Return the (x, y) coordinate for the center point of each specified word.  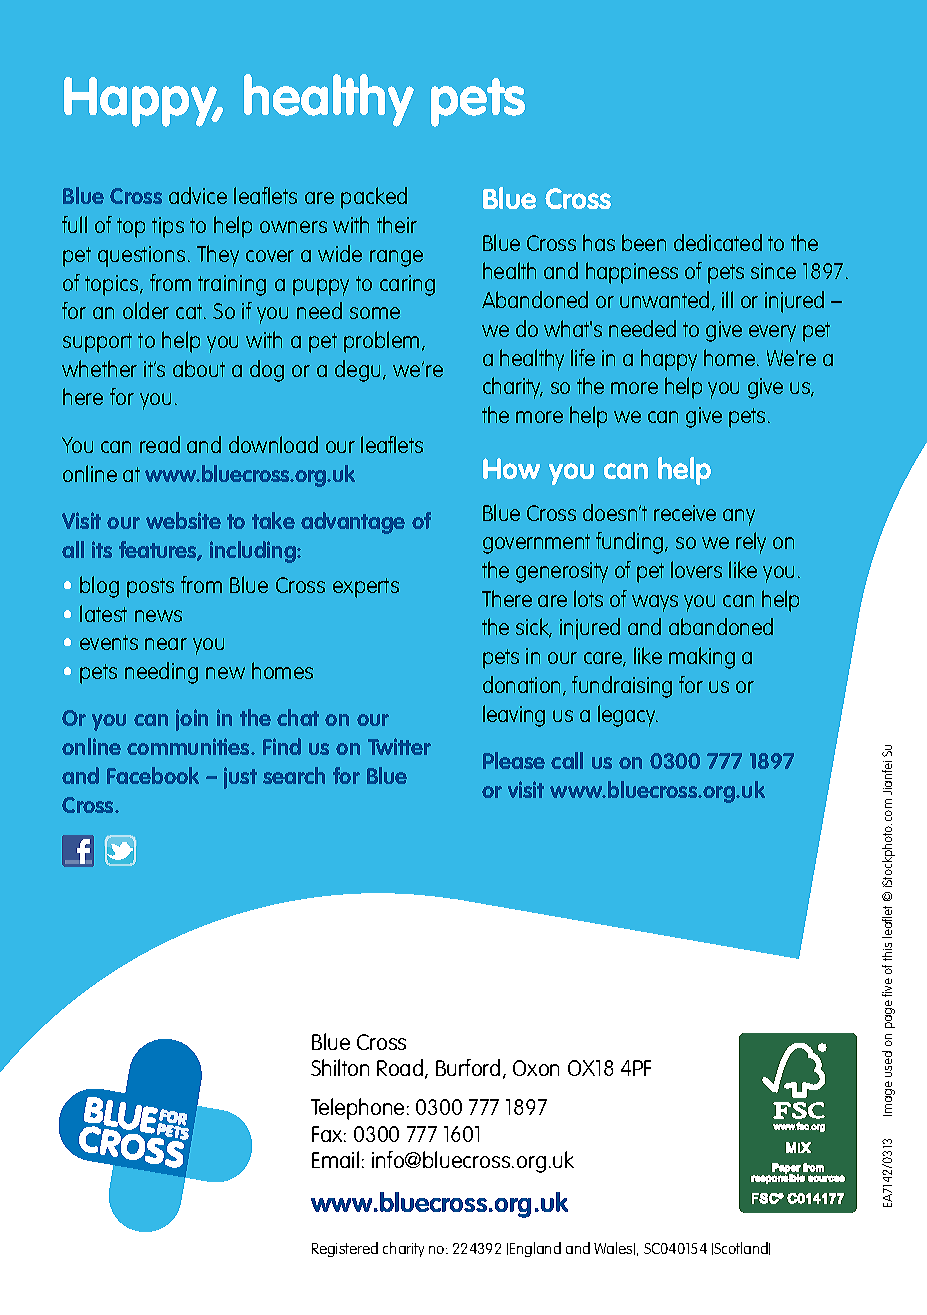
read (160, 444)
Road (401, 1069)
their (397, 224)
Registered (345, 1249)
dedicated (718, 242)
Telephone (357, 1109)
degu (357, 371)
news (158, 616)
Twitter (399, 746)
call (567, 760)
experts (366, 588)
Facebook (153, 775)
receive (685, 513)
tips (168, 227)
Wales (614, 1248)
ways (655, 603)
